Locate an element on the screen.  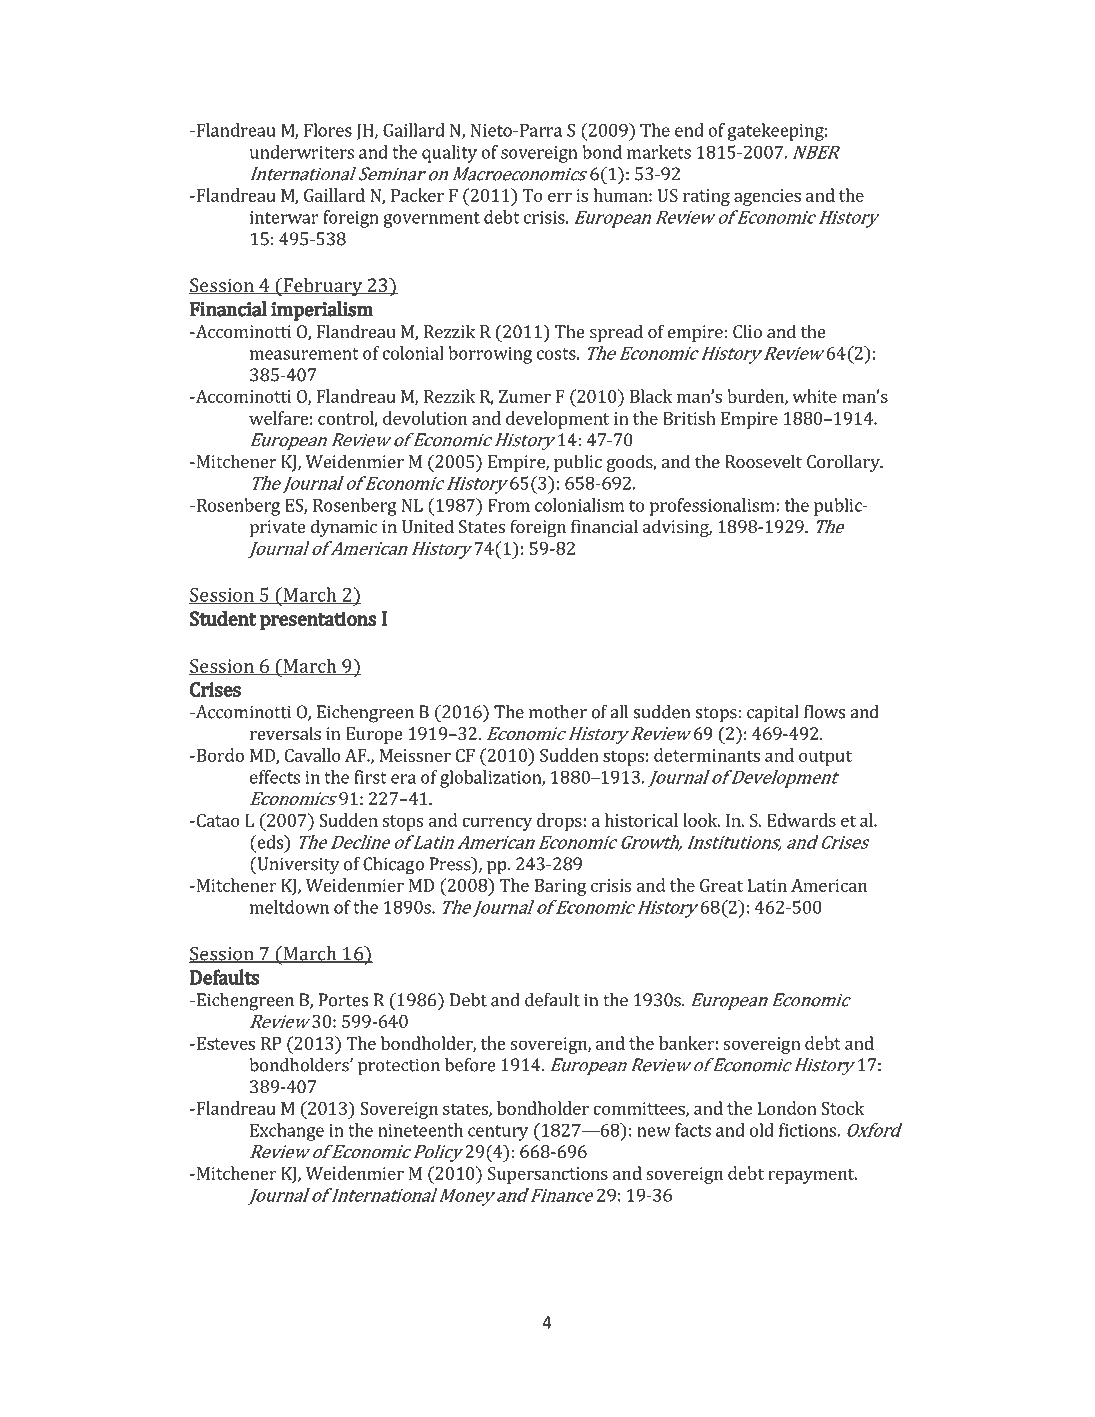
agencies is located at coordinates (767, 197).
